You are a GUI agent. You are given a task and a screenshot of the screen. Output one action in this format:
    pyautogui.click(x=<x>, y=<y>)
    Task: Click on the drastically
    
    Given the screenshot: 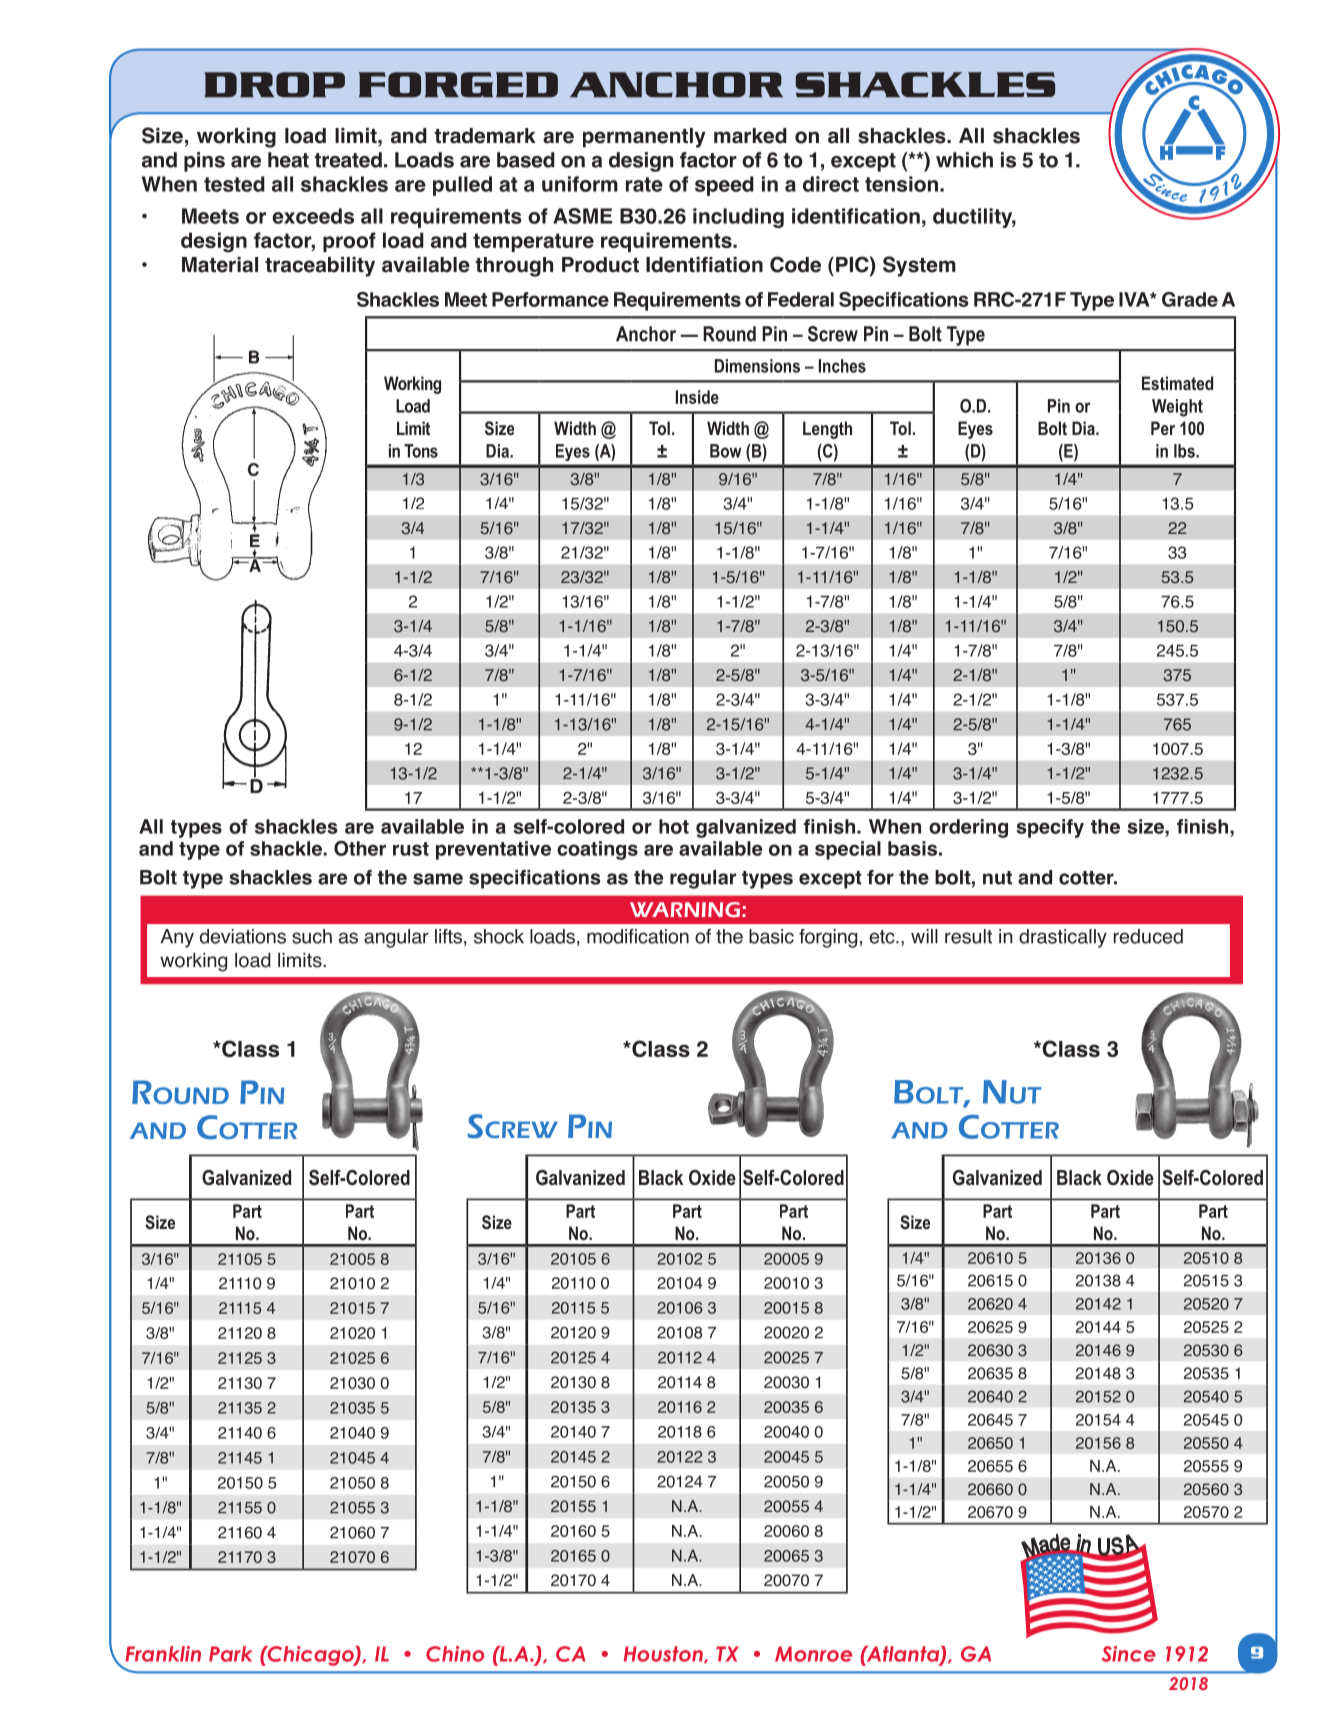 What is the action you would take?
    pyautogui.click(x=1063, y=938)
